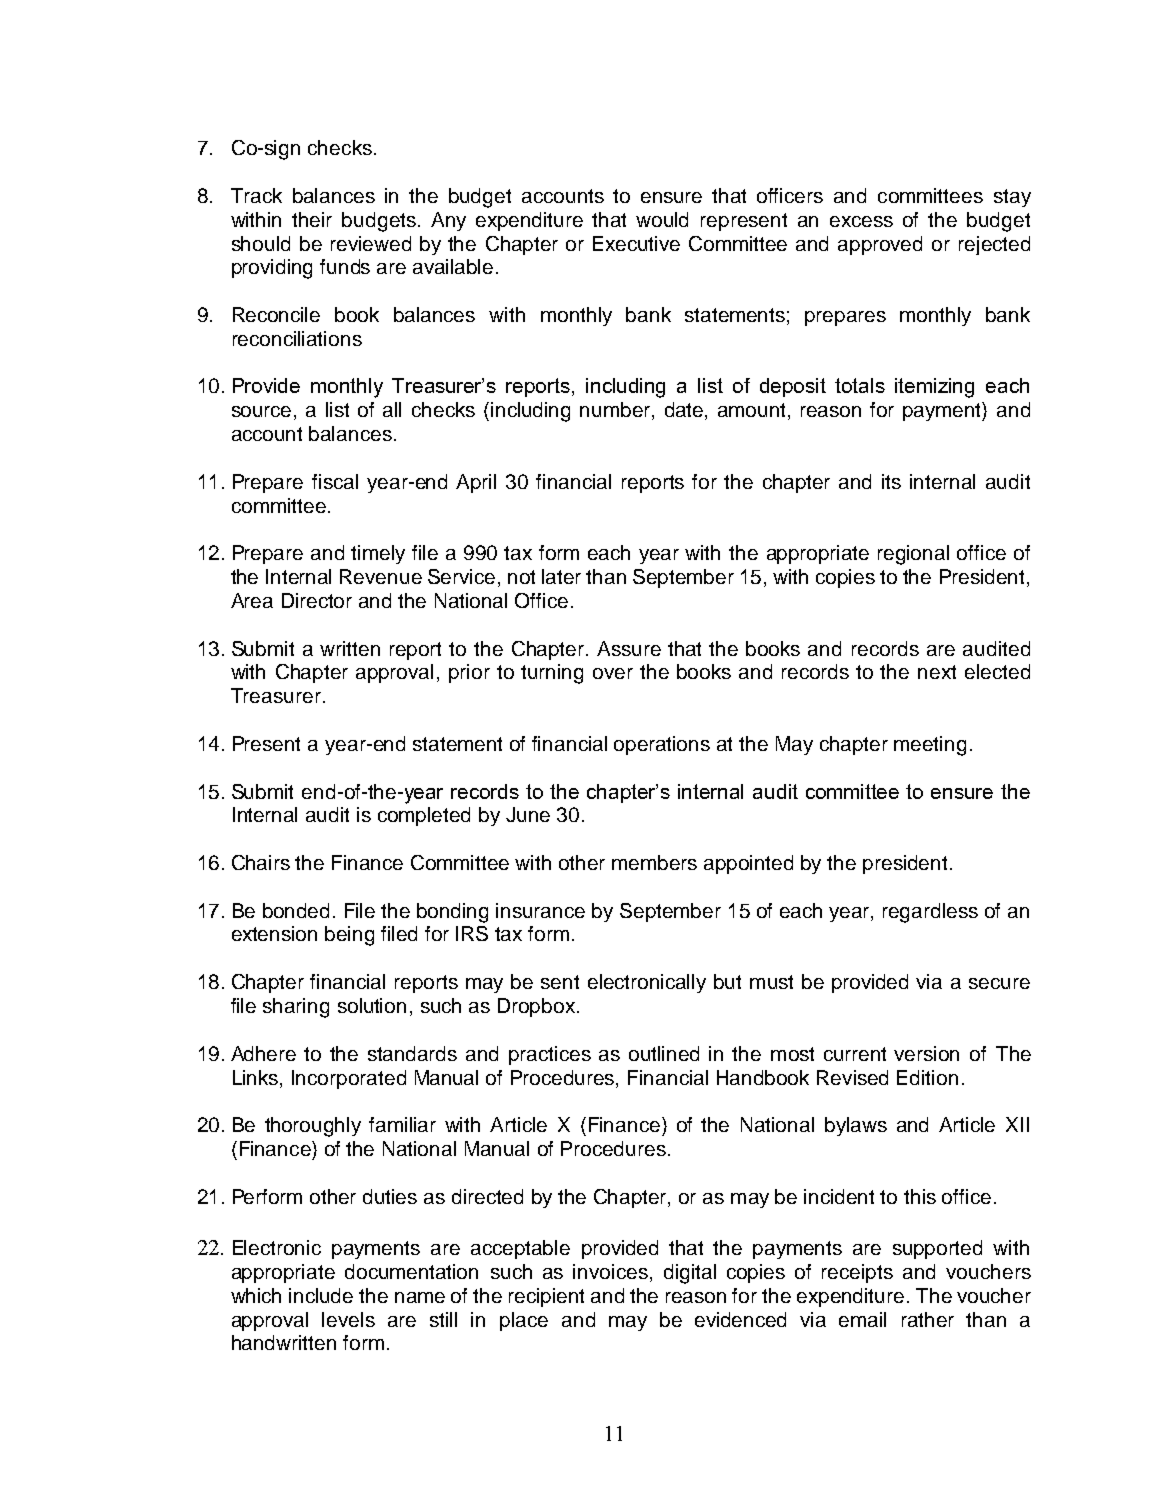 This document has width=1153, height=1492. I want to click on rather, so click(928, 1319).
